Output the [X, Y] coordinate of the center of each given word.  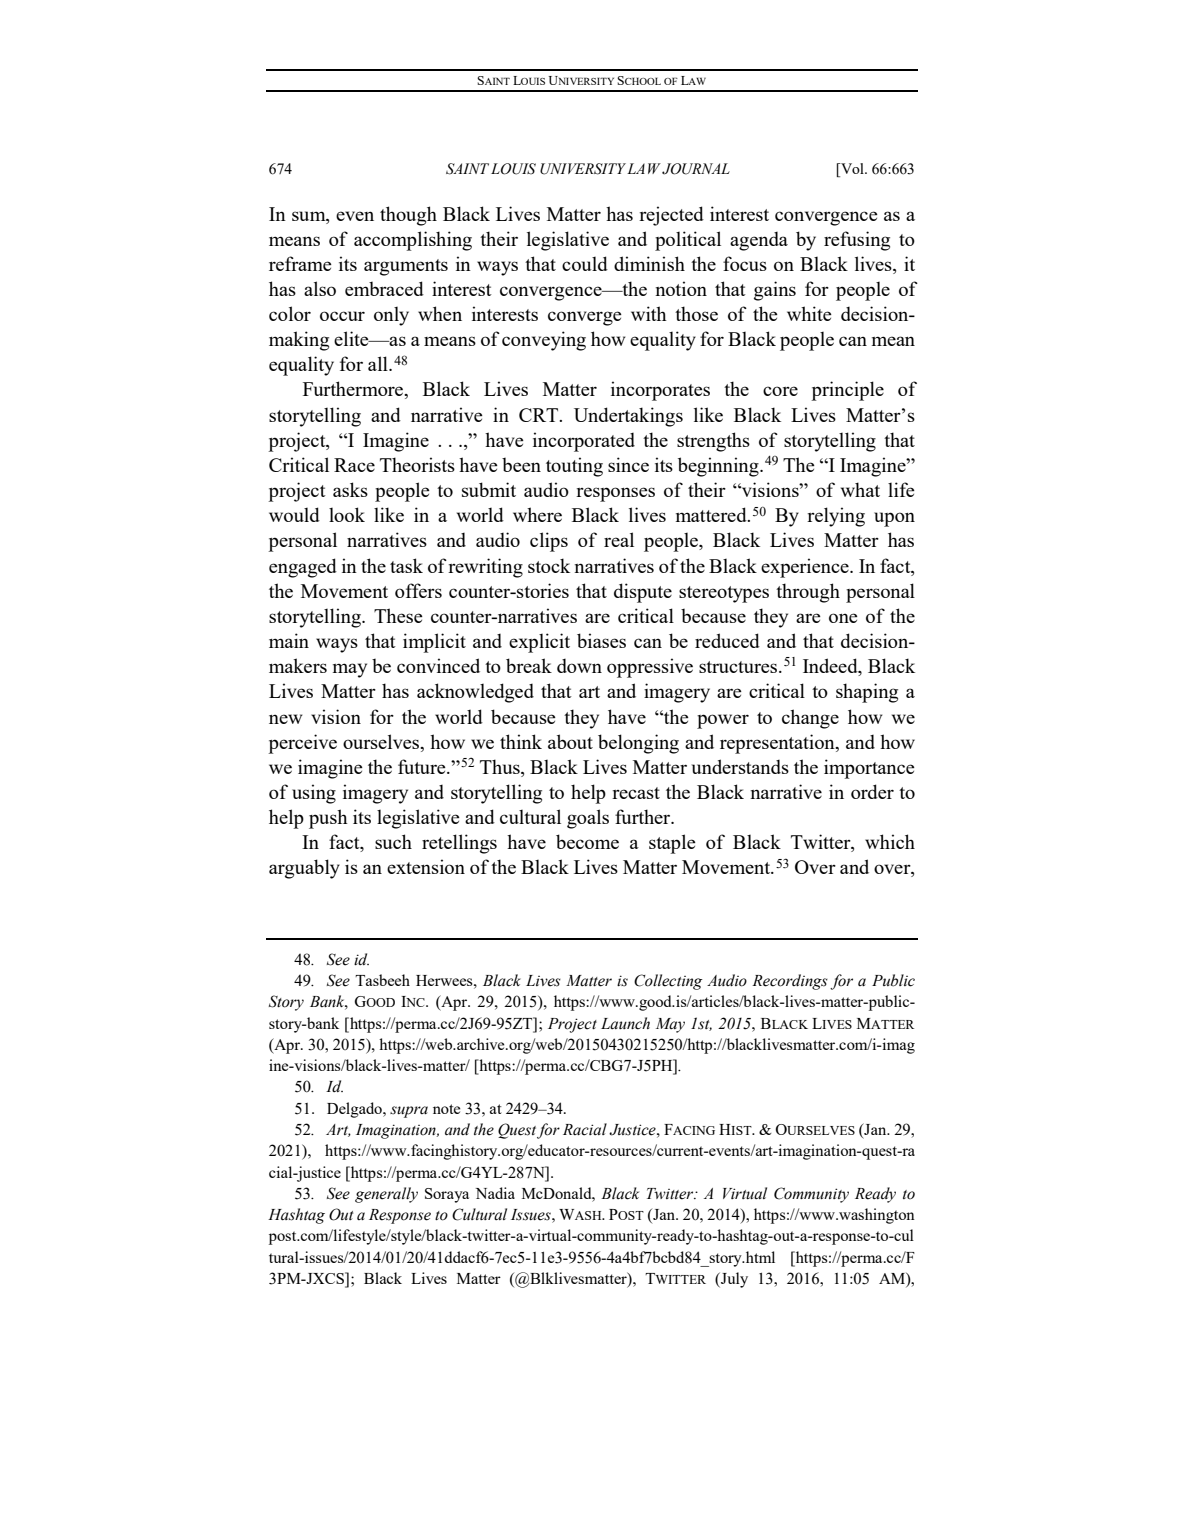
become [587, 841]
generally [386, 1195]
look [347, 514]
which [890, 841]
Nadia [495, 1193]
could [585, 263]
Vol [852, 170]
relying [836, 517]
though [408, 216]
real [619, 539]
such [393, 841]
